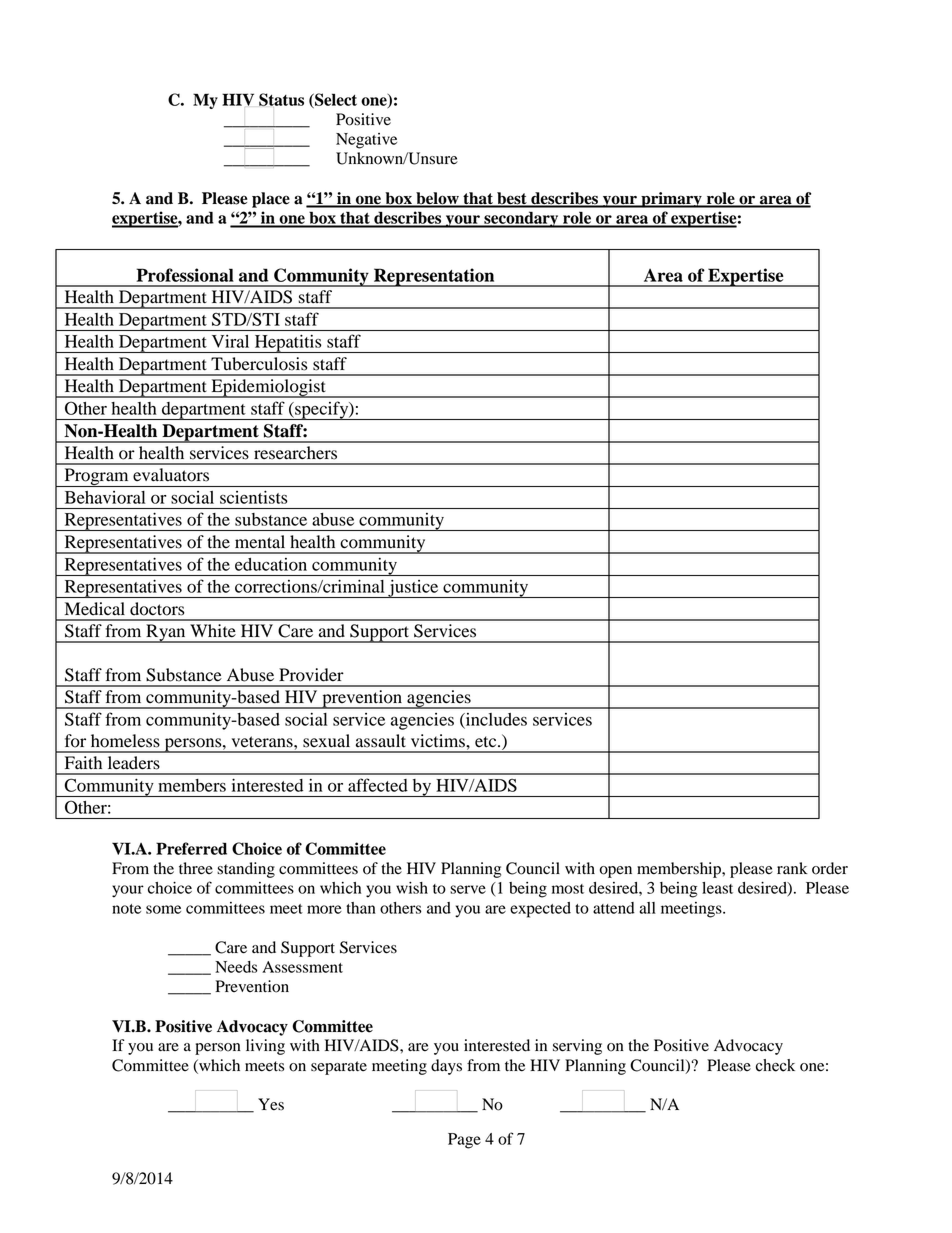 This image has width=952, height=1233. Describe the element at coordinates (271, 1104) in the image. I see `Yes` at that location.
